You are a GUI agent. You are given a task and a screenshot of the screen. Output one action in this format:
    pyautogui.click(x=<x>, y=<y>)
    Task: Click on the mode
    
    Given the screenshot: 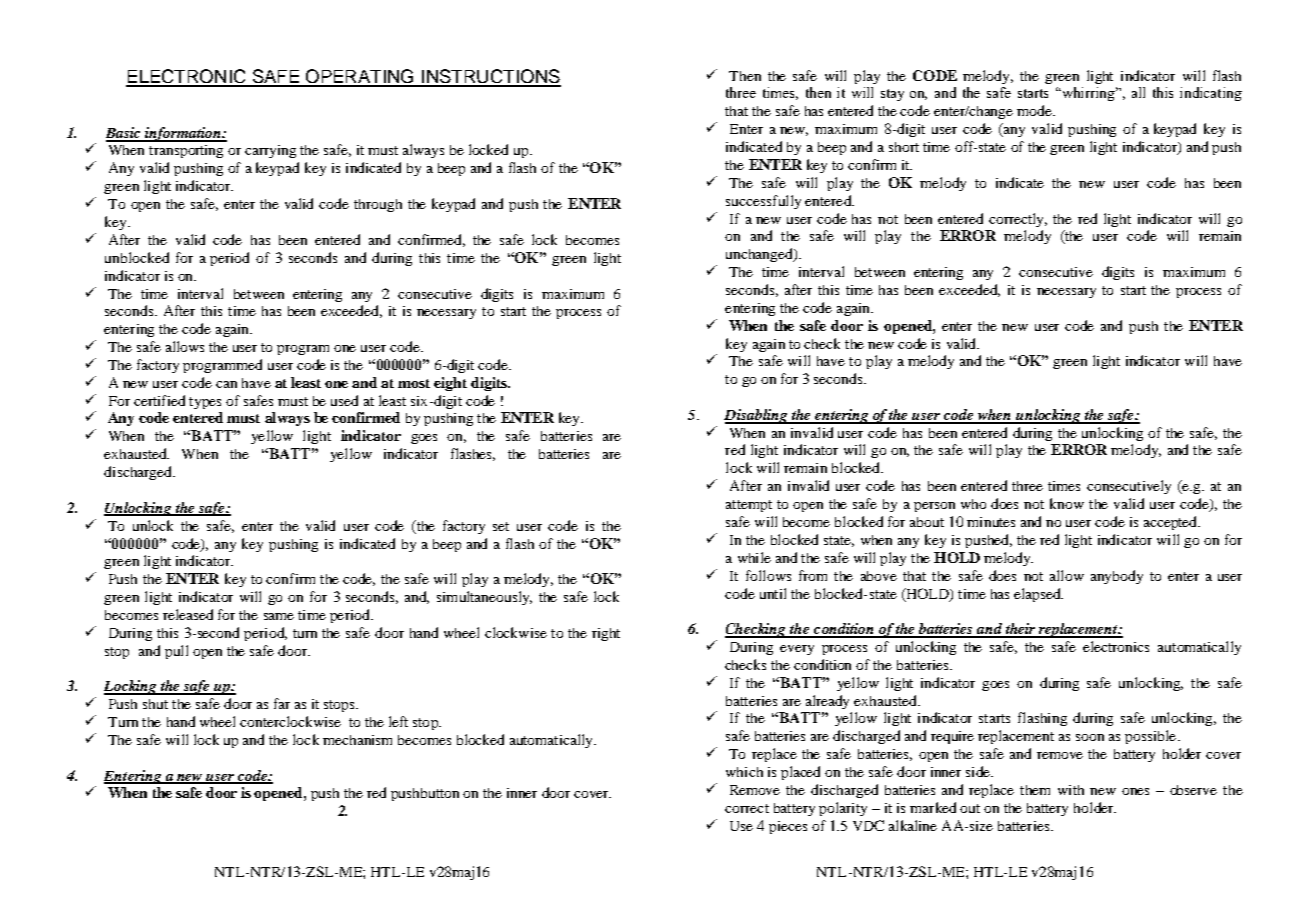 What is the action you would take?
    pyautogui.click(x=1036, y=110)
